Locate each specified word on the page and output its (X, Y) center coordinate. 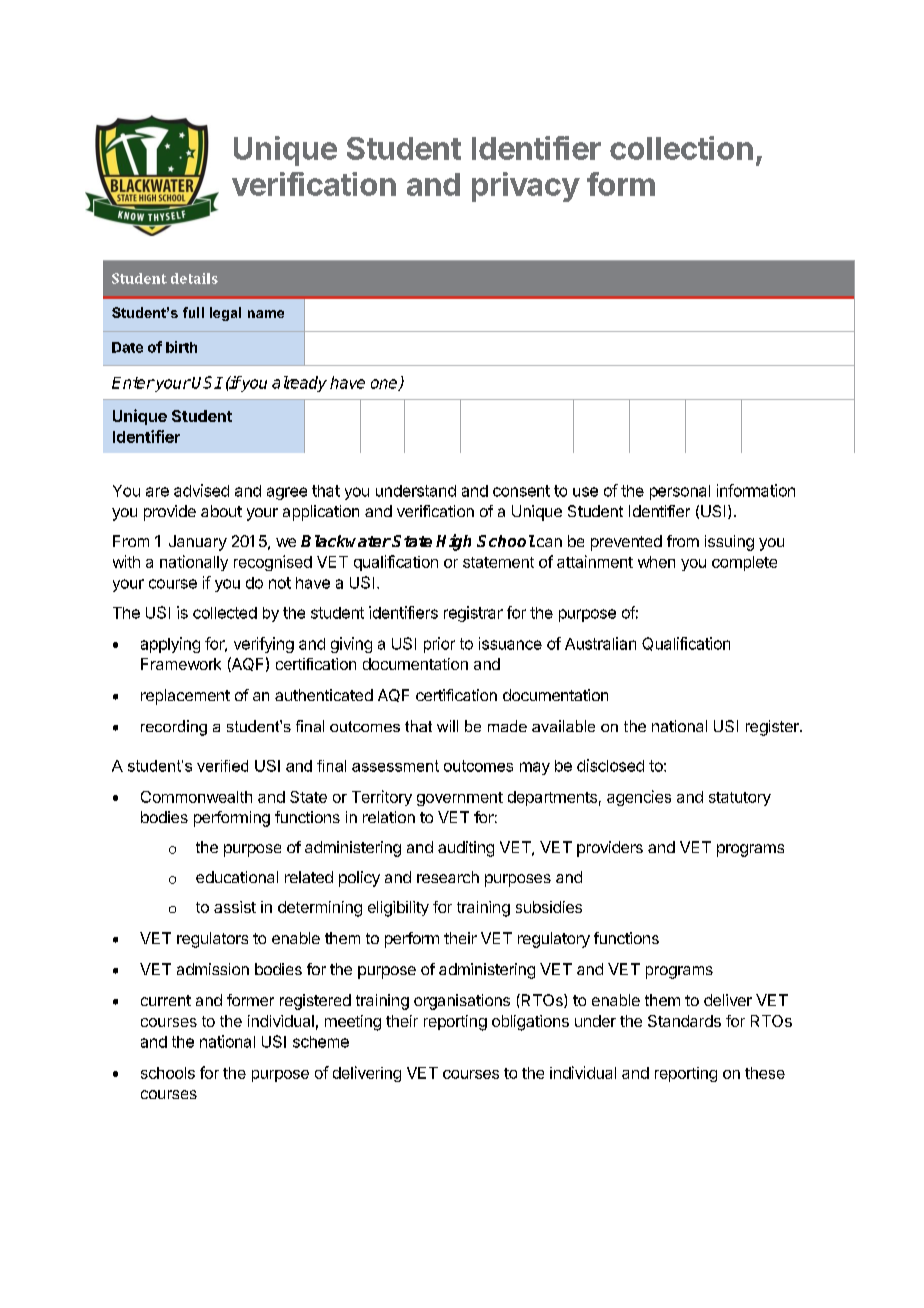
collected (225, 613)
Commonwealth (196, 797)
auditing (466, 849)
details (194, 278)
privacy (526, 187)
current (166, 1000)
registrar (473, 614)
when (656, 562)
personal (680, 492)
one (385, 385)
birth (181, 347)
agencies (639, 798)
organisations (462, 1002)
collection (681, 148)
